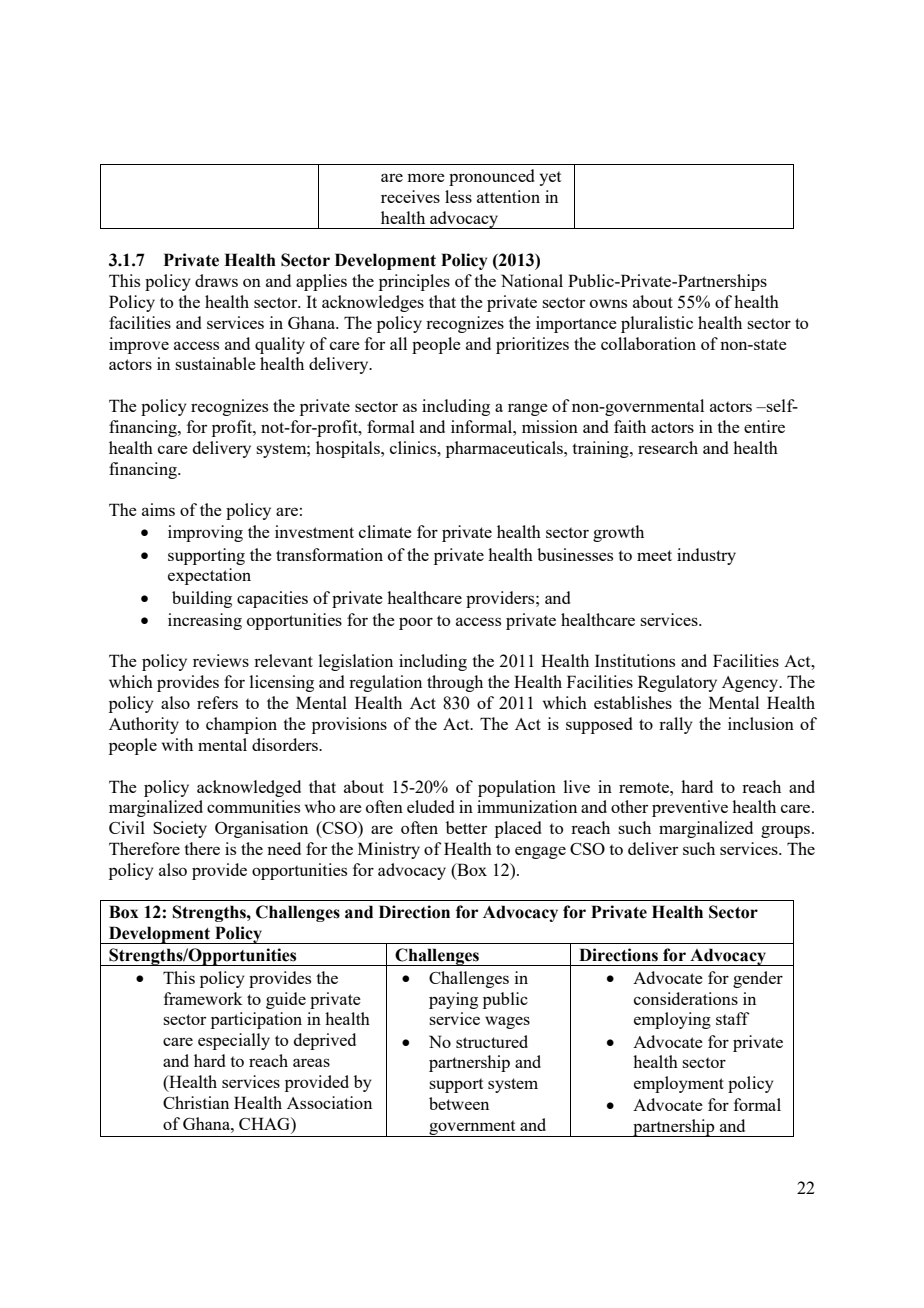 The image size is (924, 1308). What do you see at coordinates (205, 621) in the page?
I see `increasing` at bounding box center [205, 621].
